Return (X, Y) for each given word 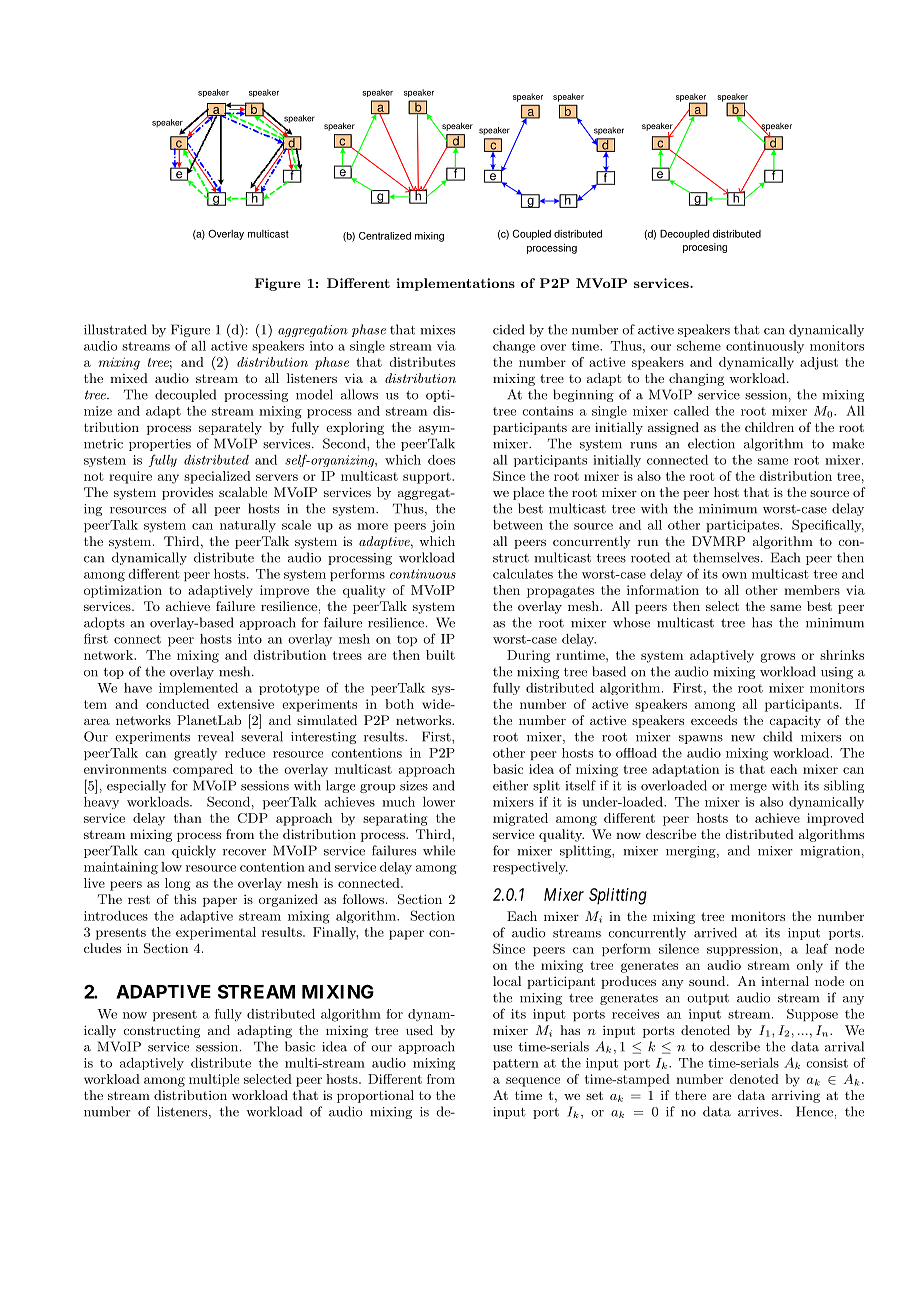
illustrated (115, 329)
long (177, 884)
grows (778, 658)
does (441, 460)
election (711, 443)
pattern (516, 1064)
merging (692, 852)
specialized (217, 477)
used (419, 1030)
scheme (699, 346)
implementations (455, 284)
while (439, 850)
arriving (796, 1096)
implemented (198, 689)
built (440, 655)
